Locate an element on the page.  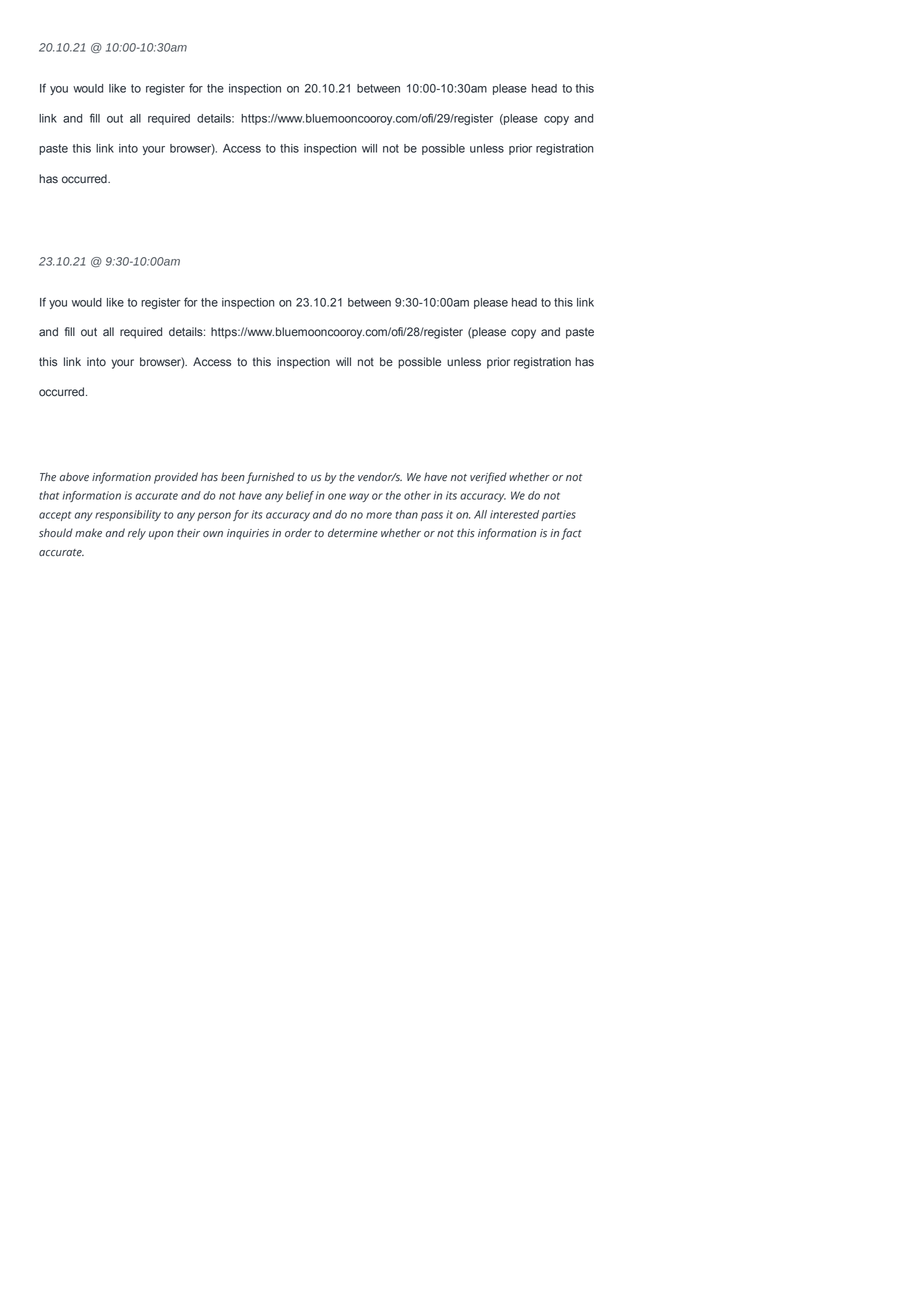
way is located at coordinates (359, 497).
